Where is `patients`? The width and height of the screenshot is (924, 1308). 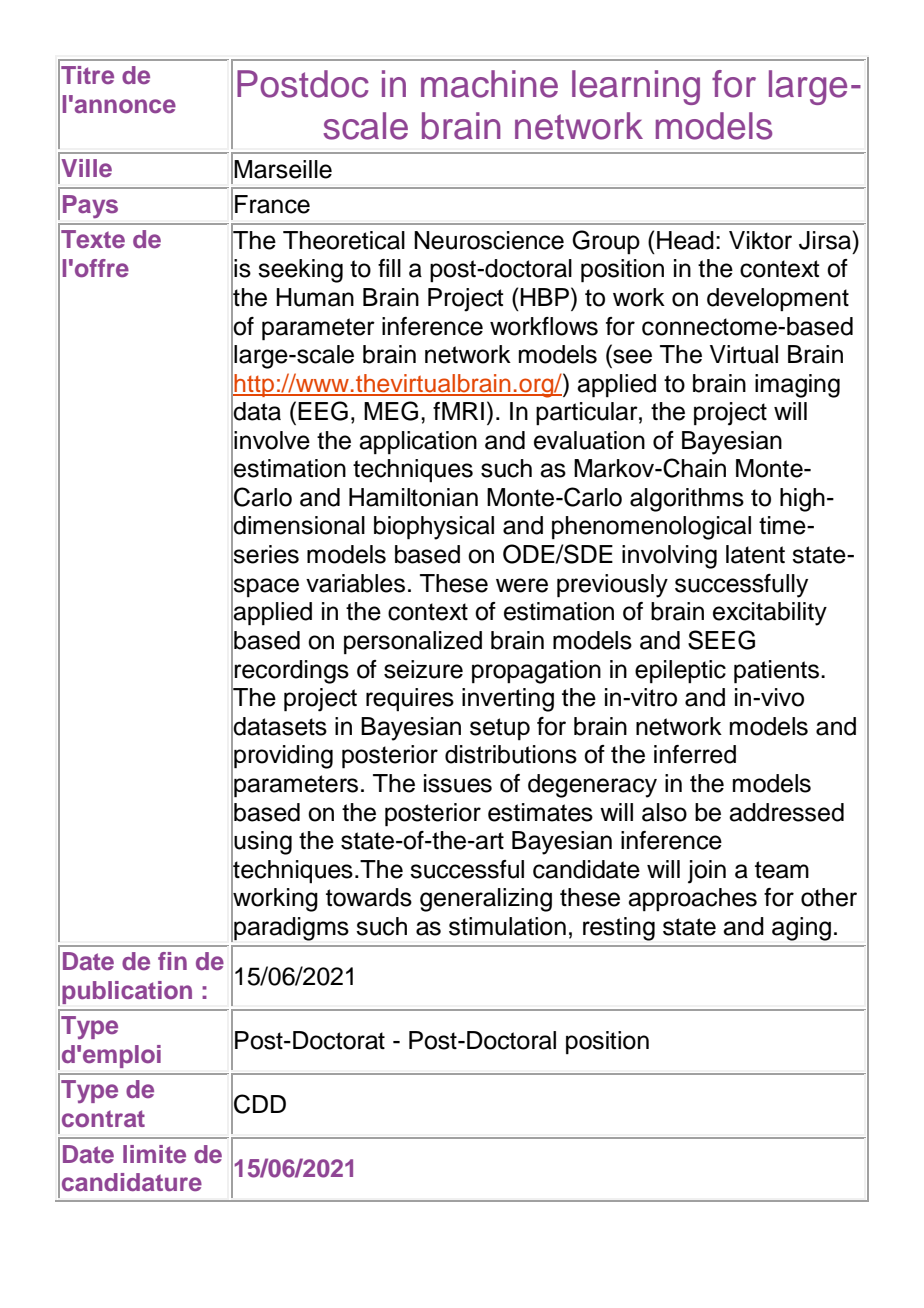 patients is located at coordinates (776, 672).
